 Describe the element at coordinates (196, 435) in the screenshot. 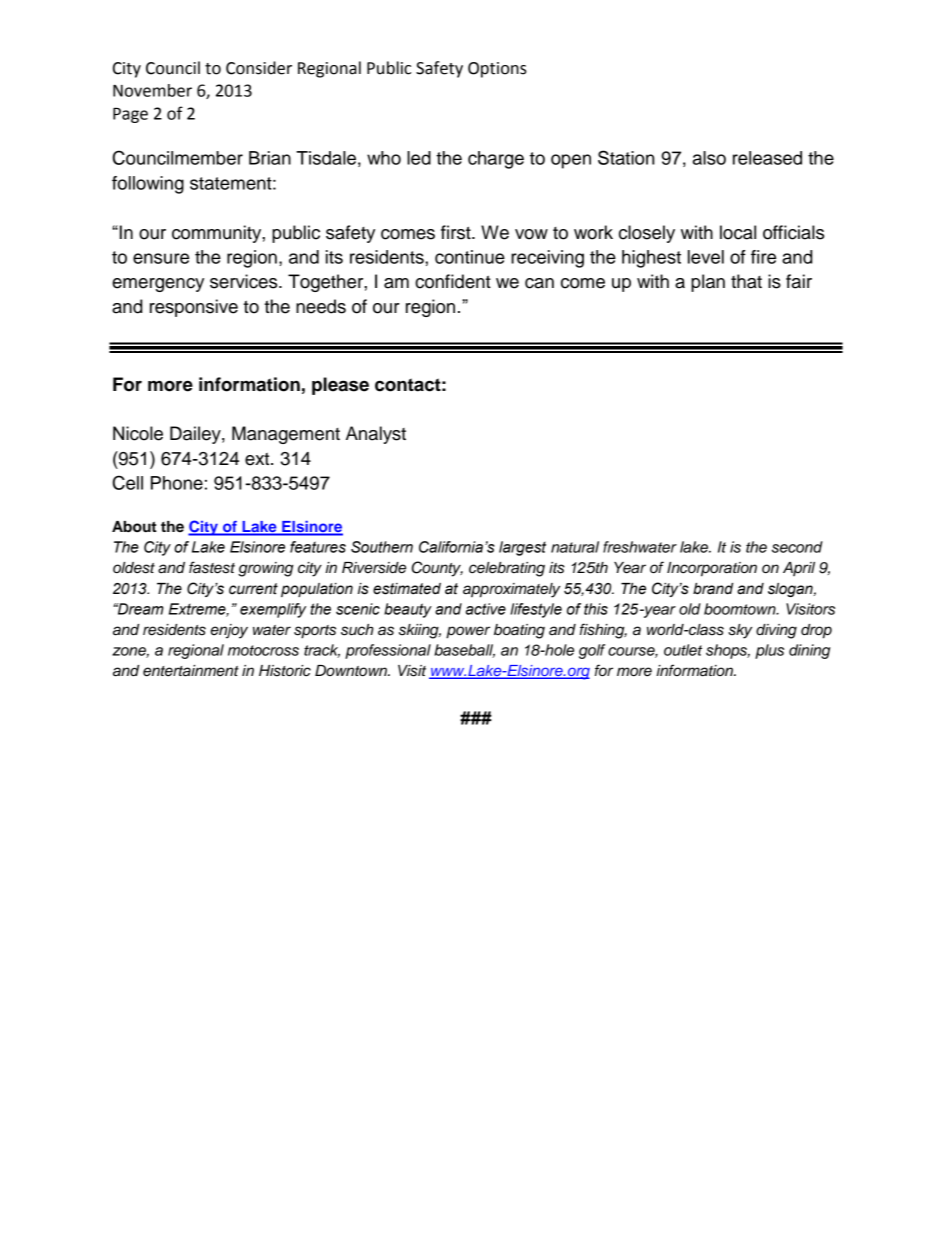

I see `Dailey` at that location.
